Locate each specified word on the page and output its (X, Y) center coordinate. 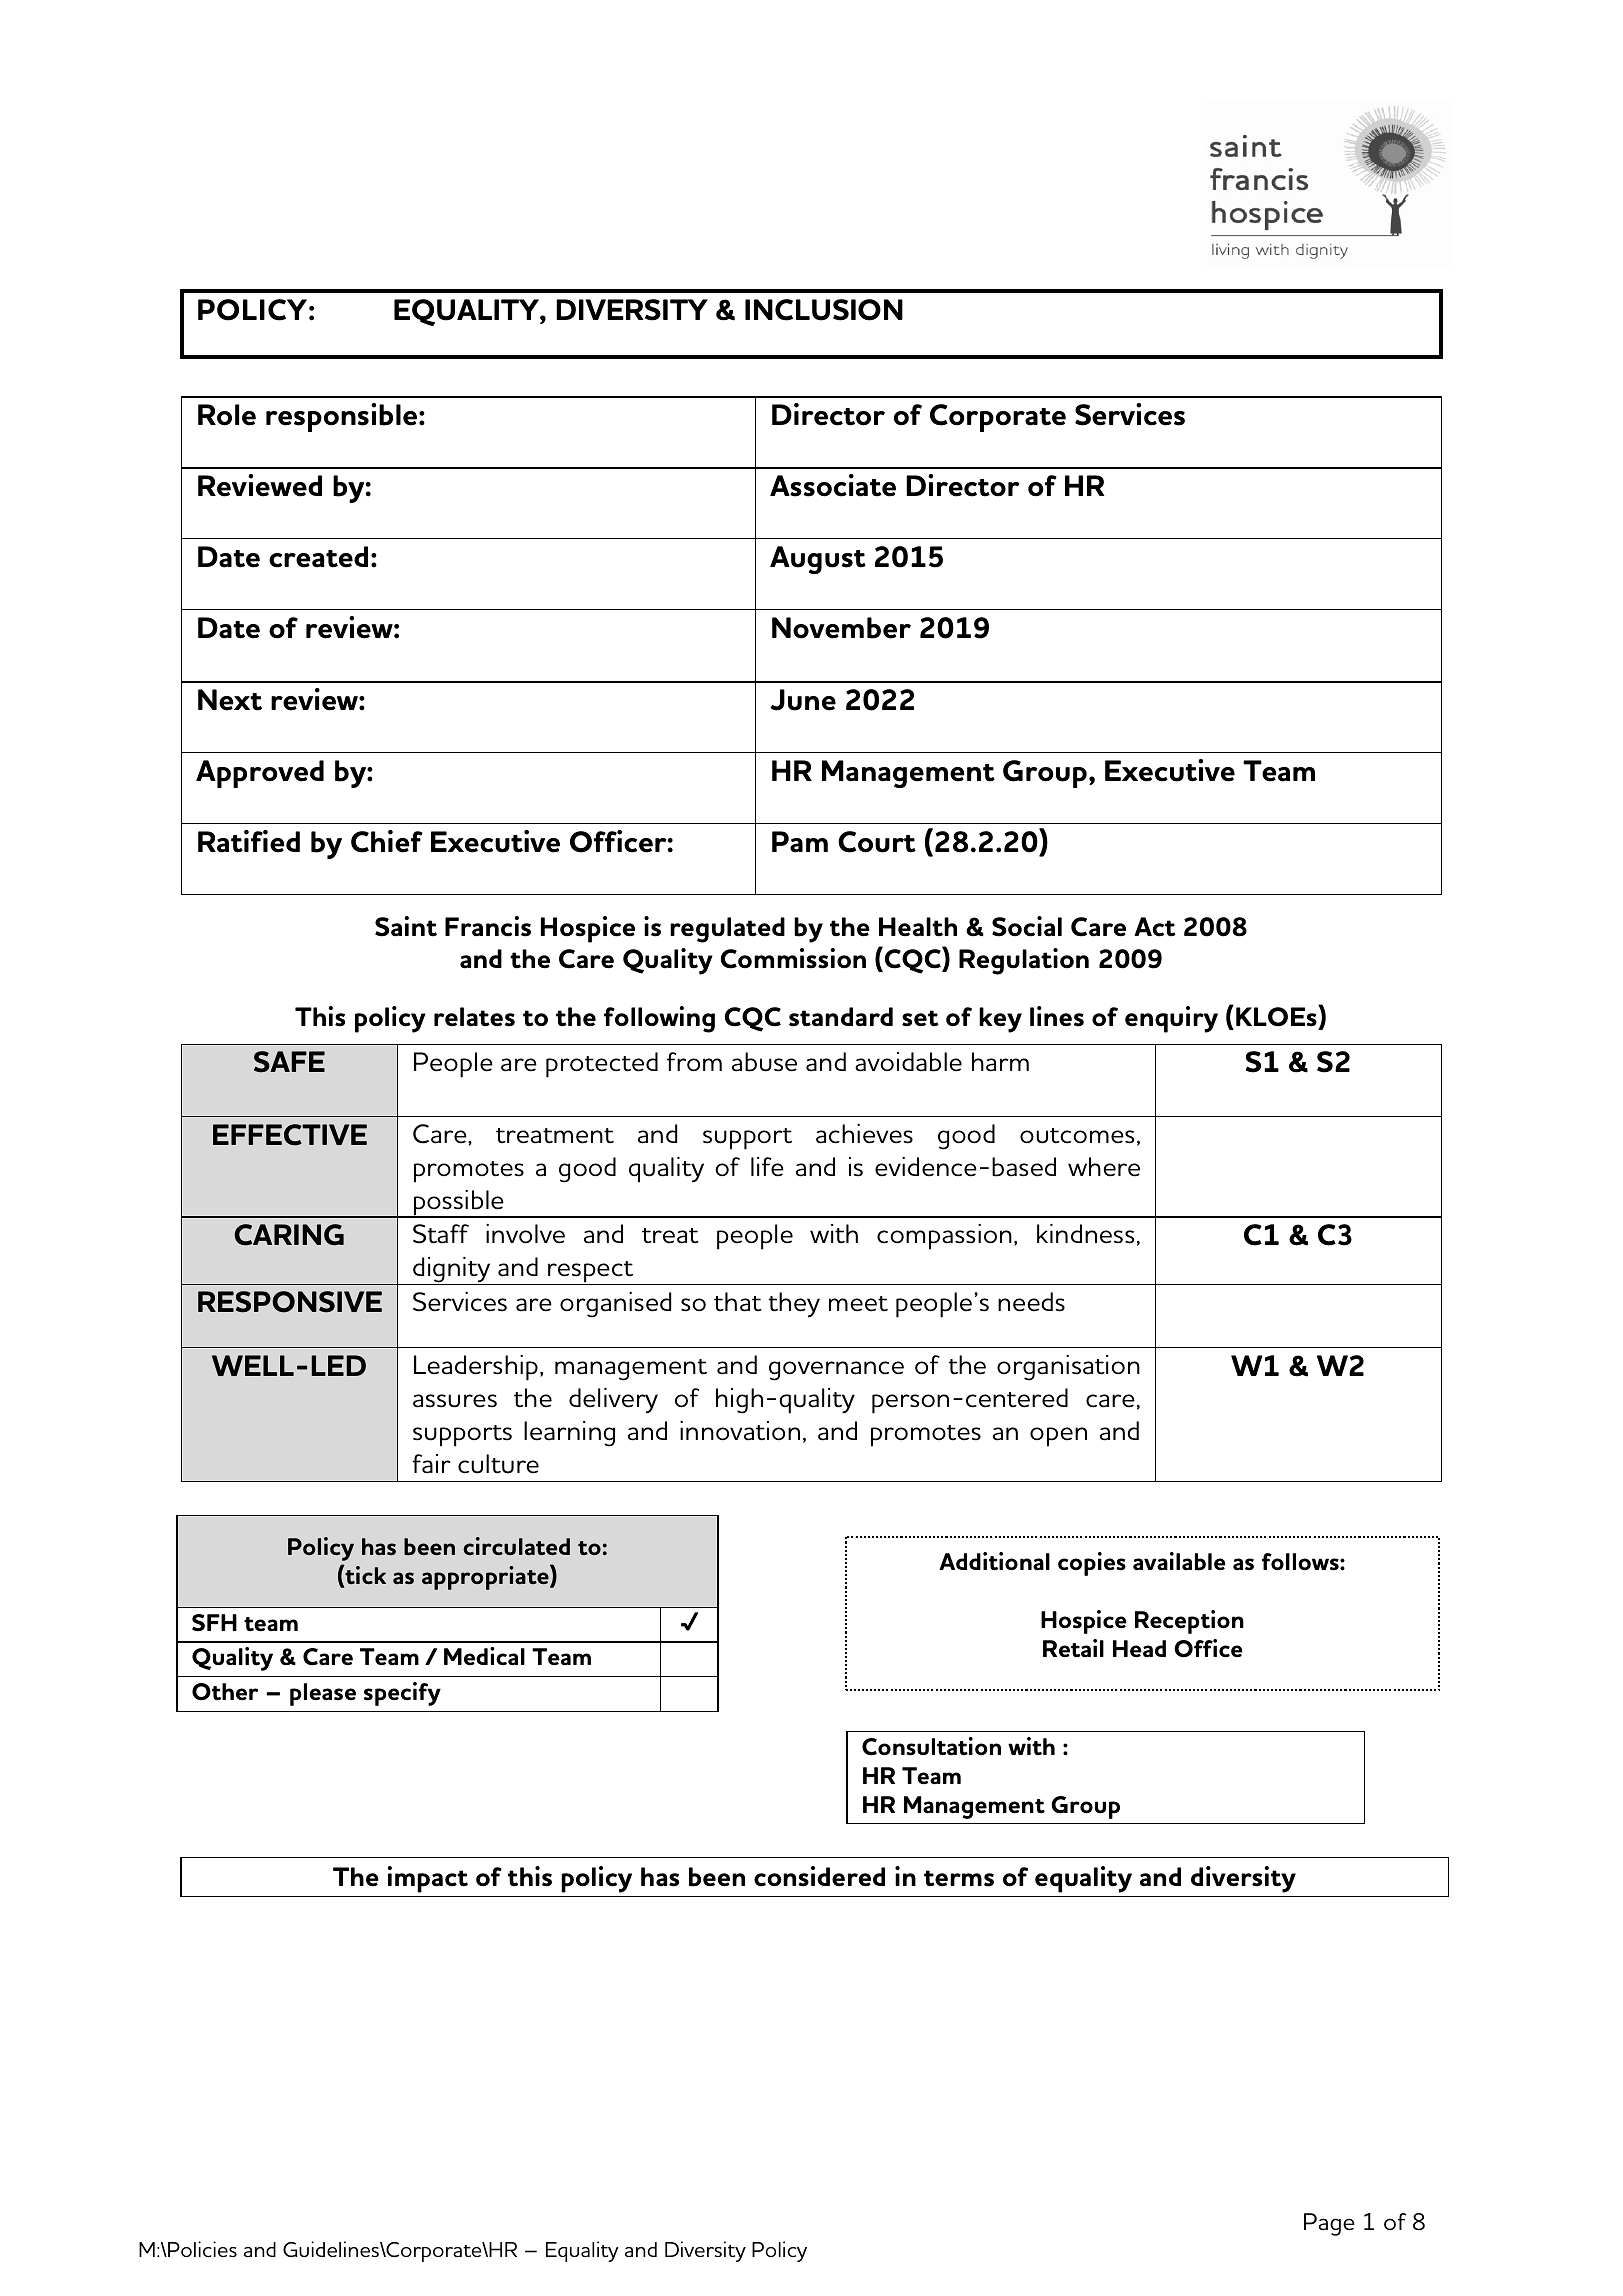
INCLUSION (824, 310)
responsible (343, 417)
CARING (289, 1235)
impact (428, 1879)
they (794, 1305)
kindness (1086, 1234)
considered (819, 1876)
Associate (833, 485)
